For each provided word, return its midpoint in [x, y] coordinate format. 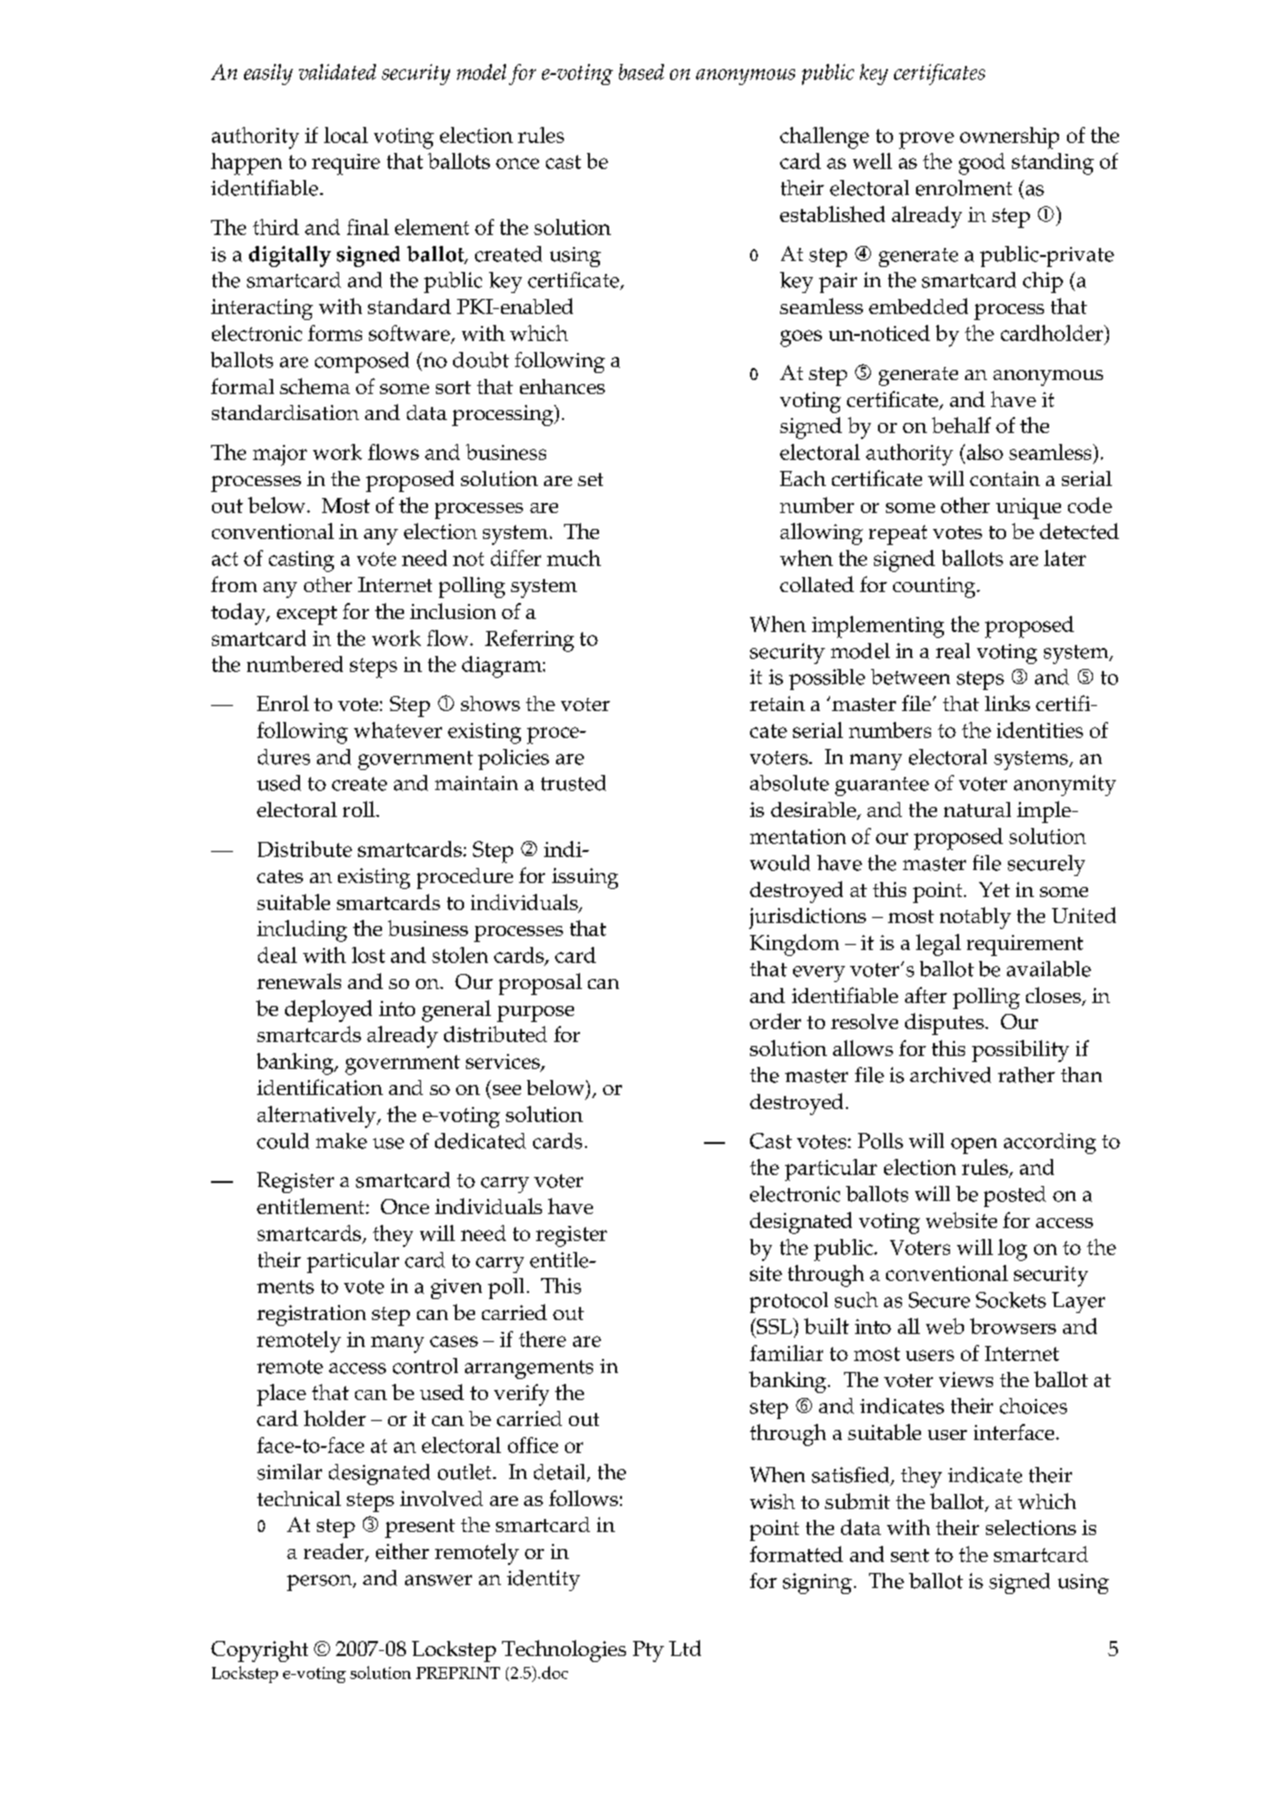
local [346, 135]
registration [311, 1315]
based [641, 72]
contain [1005, 478]
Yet [994, 889]
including [302, 931]
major [280, 455]
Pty [648, 1651]
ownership [1009, 138]
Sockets [1011, 1300]
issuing [585, 878]
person [320, 1583]
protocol [789, 1302]
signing [817, 1583]
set [590, 479]
